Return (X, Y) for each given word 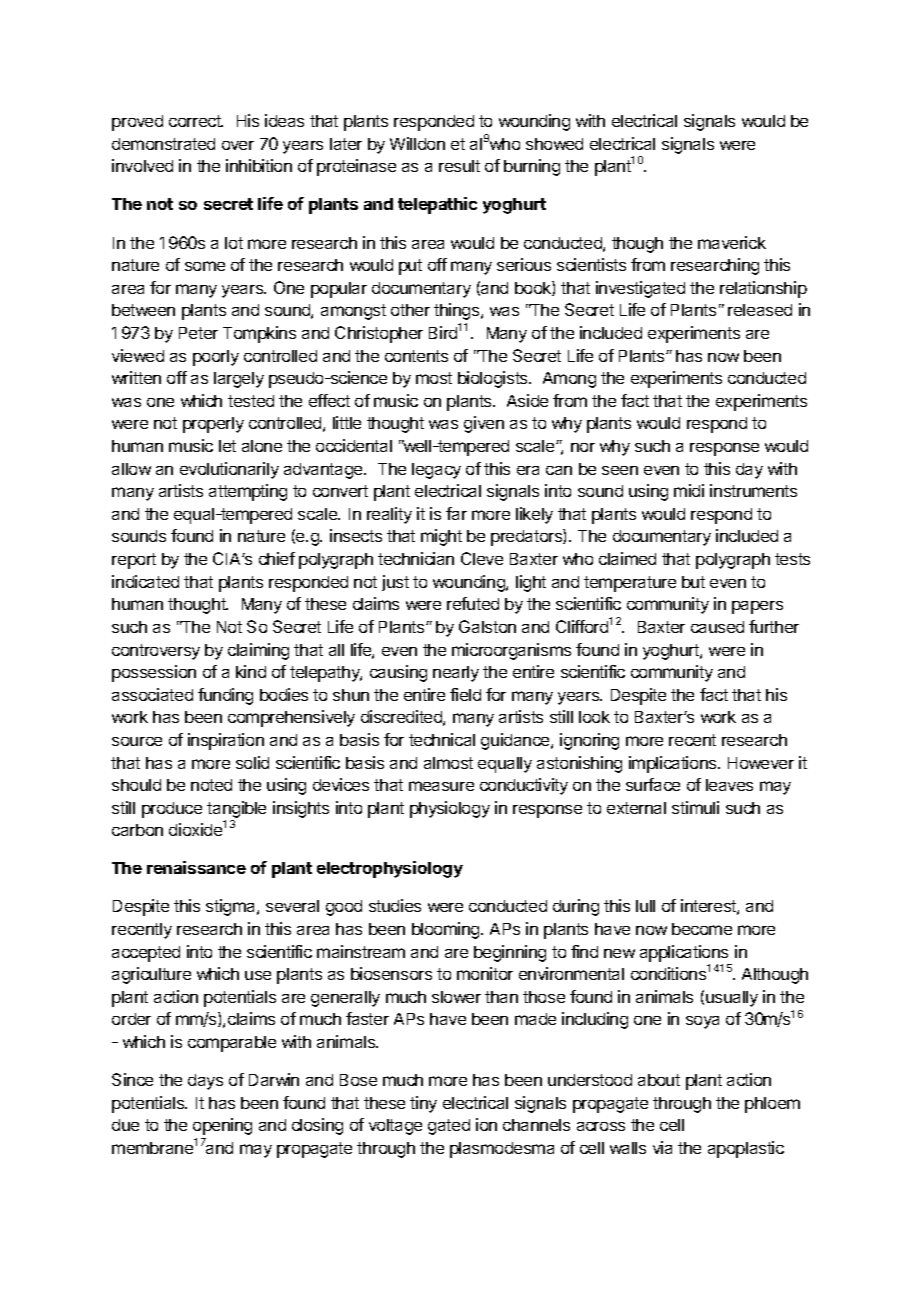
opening (222, 1126)
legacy (436, 471)
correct (196, 121)
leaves (729, 785)
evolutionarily (229, 470)
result (459, 166)
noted (211, 785)
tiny (423, 1104)
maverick (732, 242)
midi (689, 490)
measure (441, 786)
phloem (772, 1105)
